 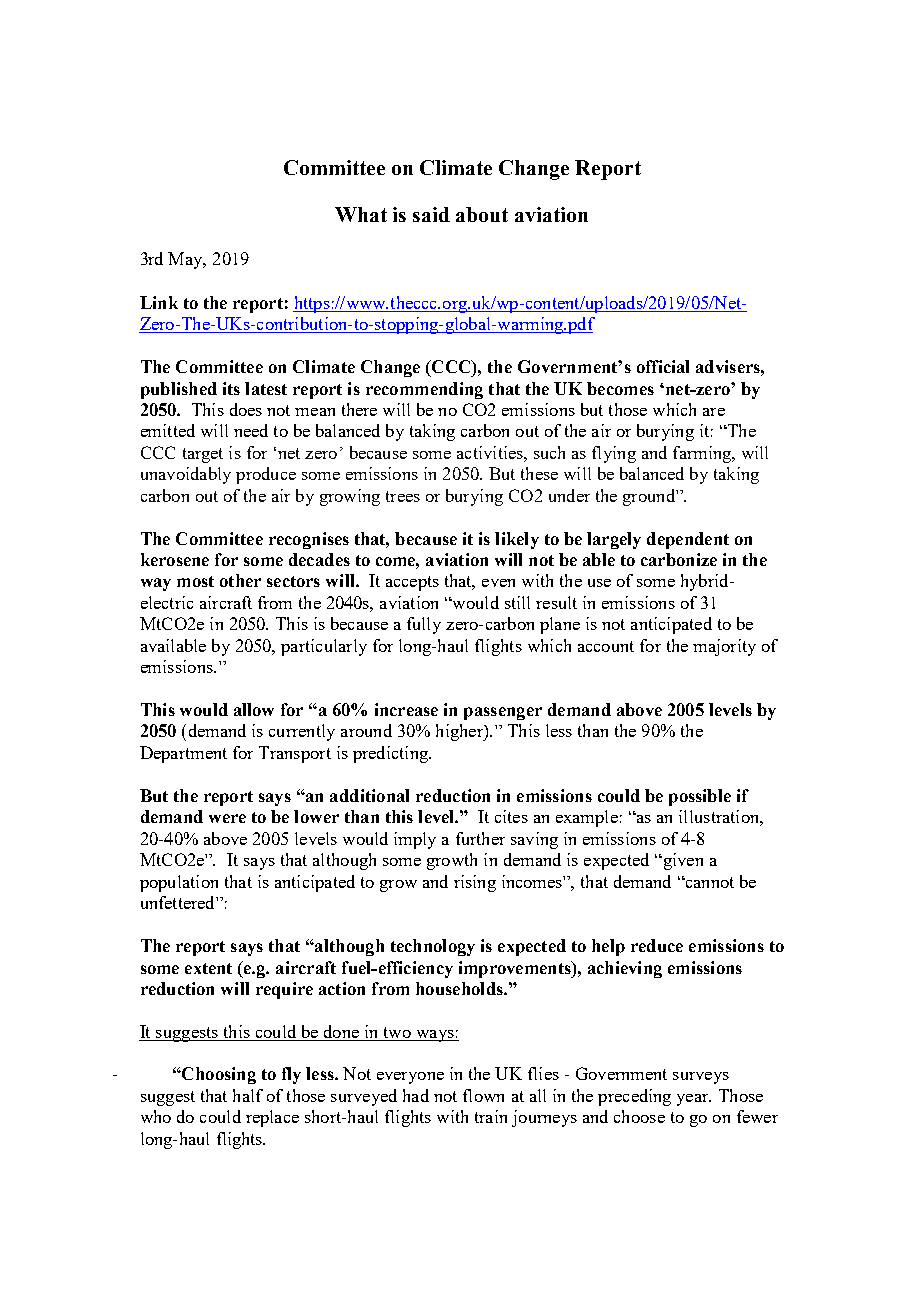 I want to click on year, so click(x=694, y=1100).
